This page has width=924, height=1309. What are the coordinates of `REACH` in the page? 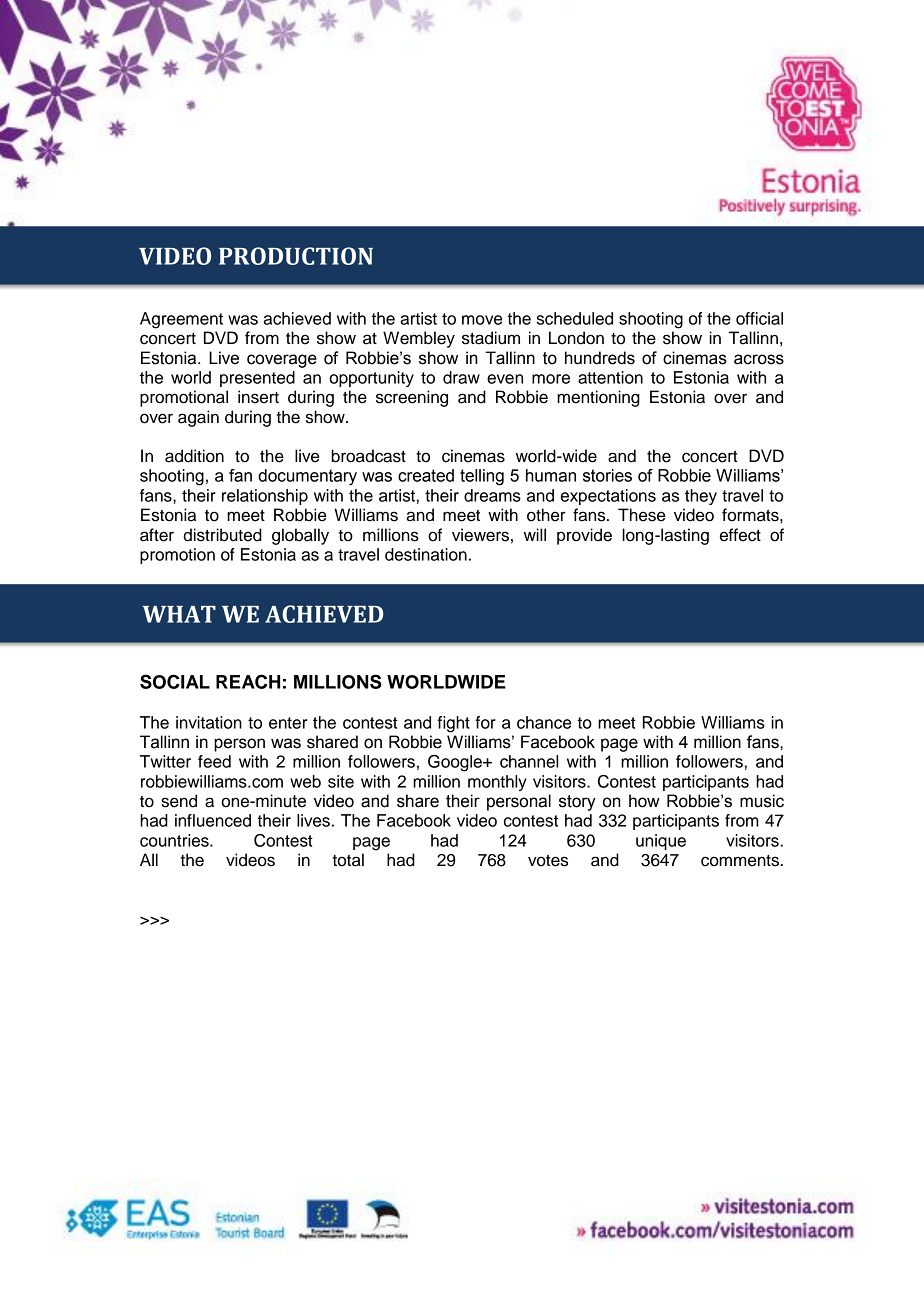 It's located at (248, 681).
